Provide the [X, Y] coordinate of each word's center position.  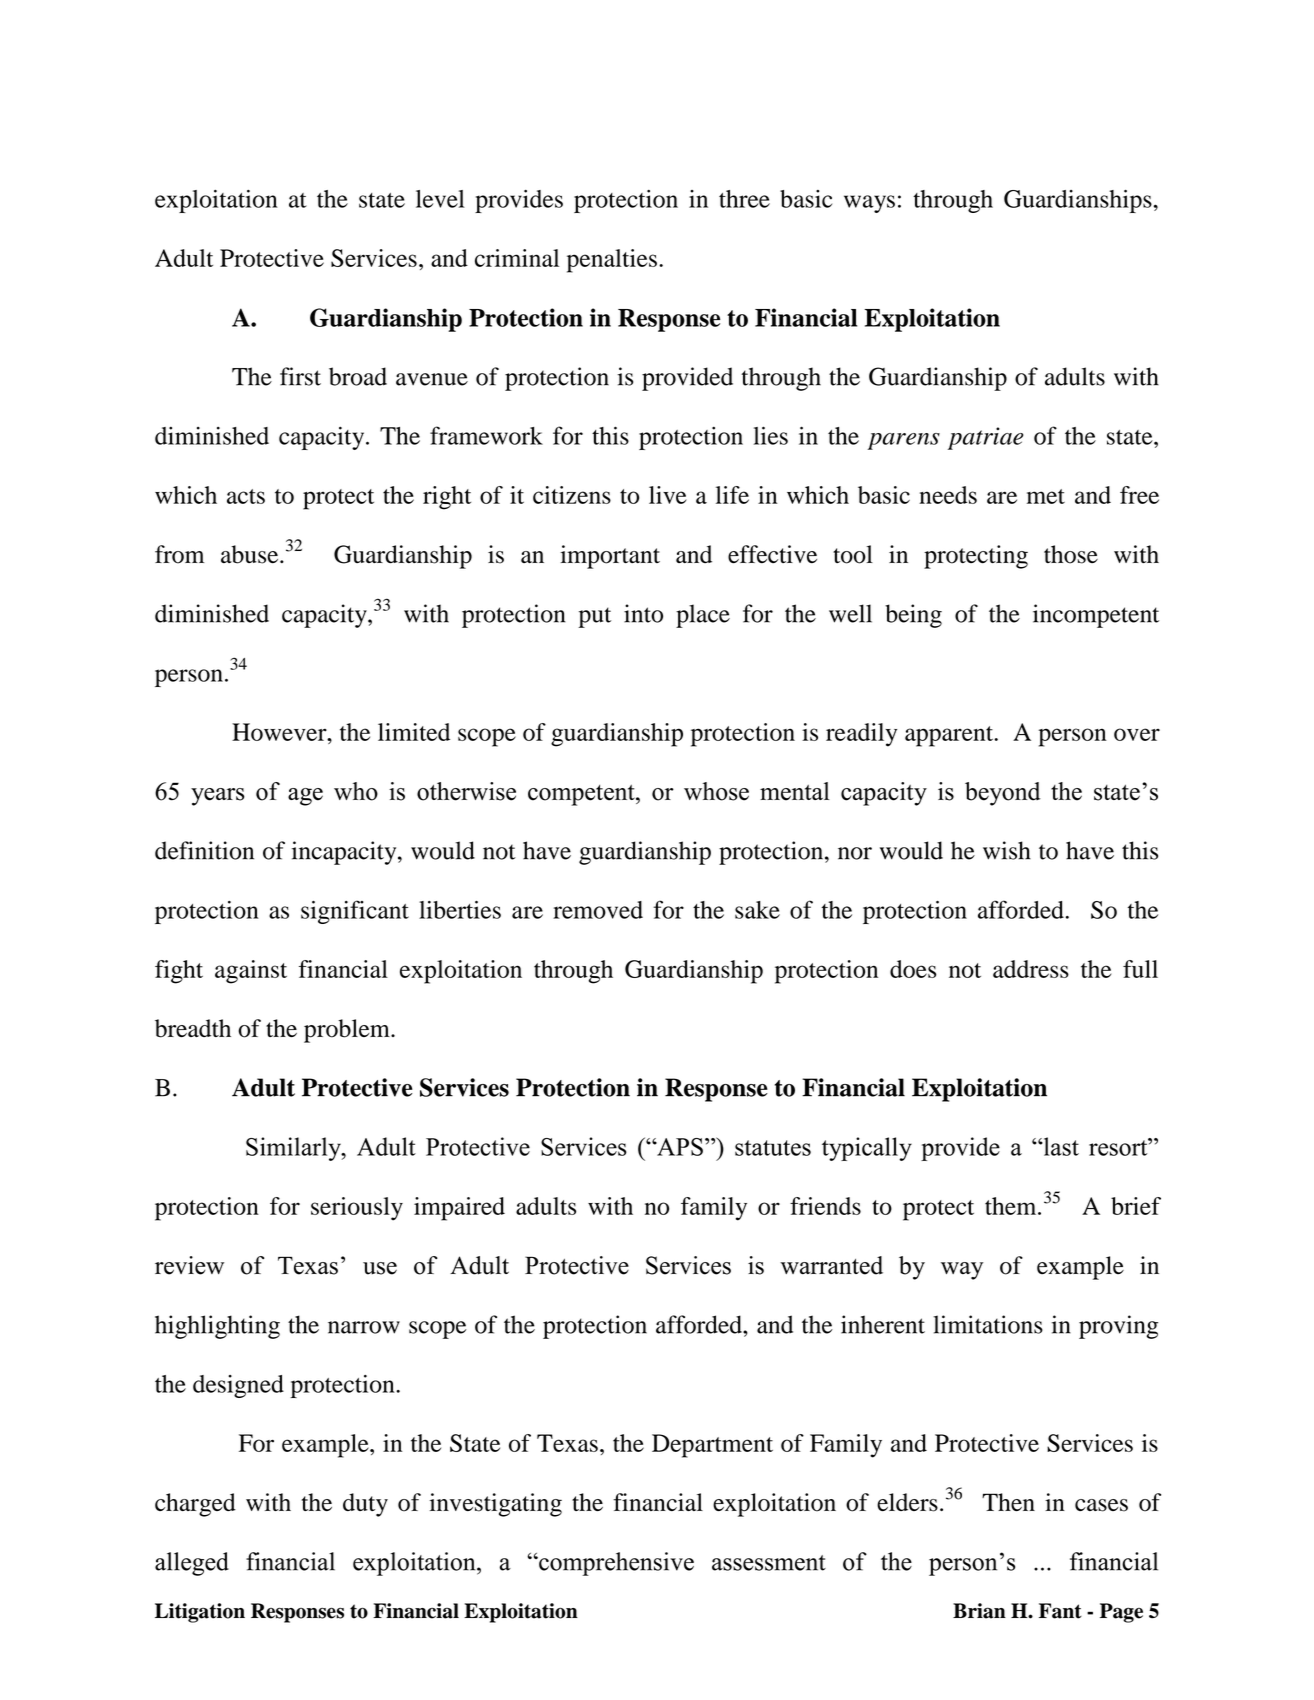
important [610, 557]
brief [1136, 1206]
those [1071, 554]
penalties [612, 261]
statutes [773, 1148]
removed [598, 910]
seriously [357, 1209]
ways [869, 204]
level [440, 199]
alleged [192, 1564]
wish [1007, 850]
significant [355, 912]
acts [246, 496]
